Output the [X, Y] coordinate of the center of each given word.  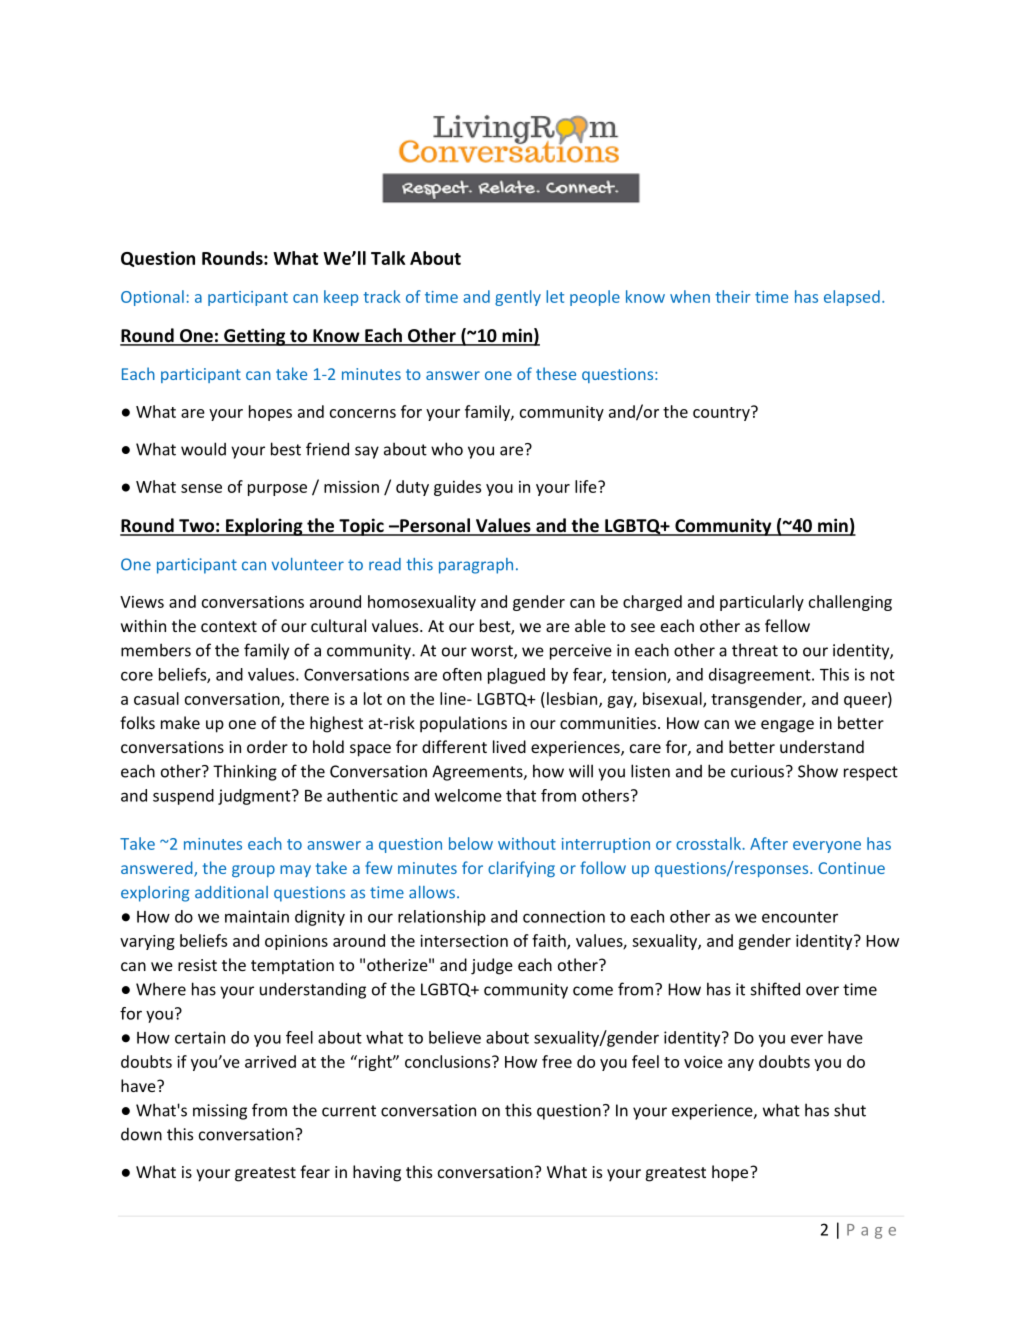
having [377, 1173]
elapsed [852, 298]
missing [220, 1112]
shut [850, 1110]
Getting [255, 337]
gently [518, 298]
